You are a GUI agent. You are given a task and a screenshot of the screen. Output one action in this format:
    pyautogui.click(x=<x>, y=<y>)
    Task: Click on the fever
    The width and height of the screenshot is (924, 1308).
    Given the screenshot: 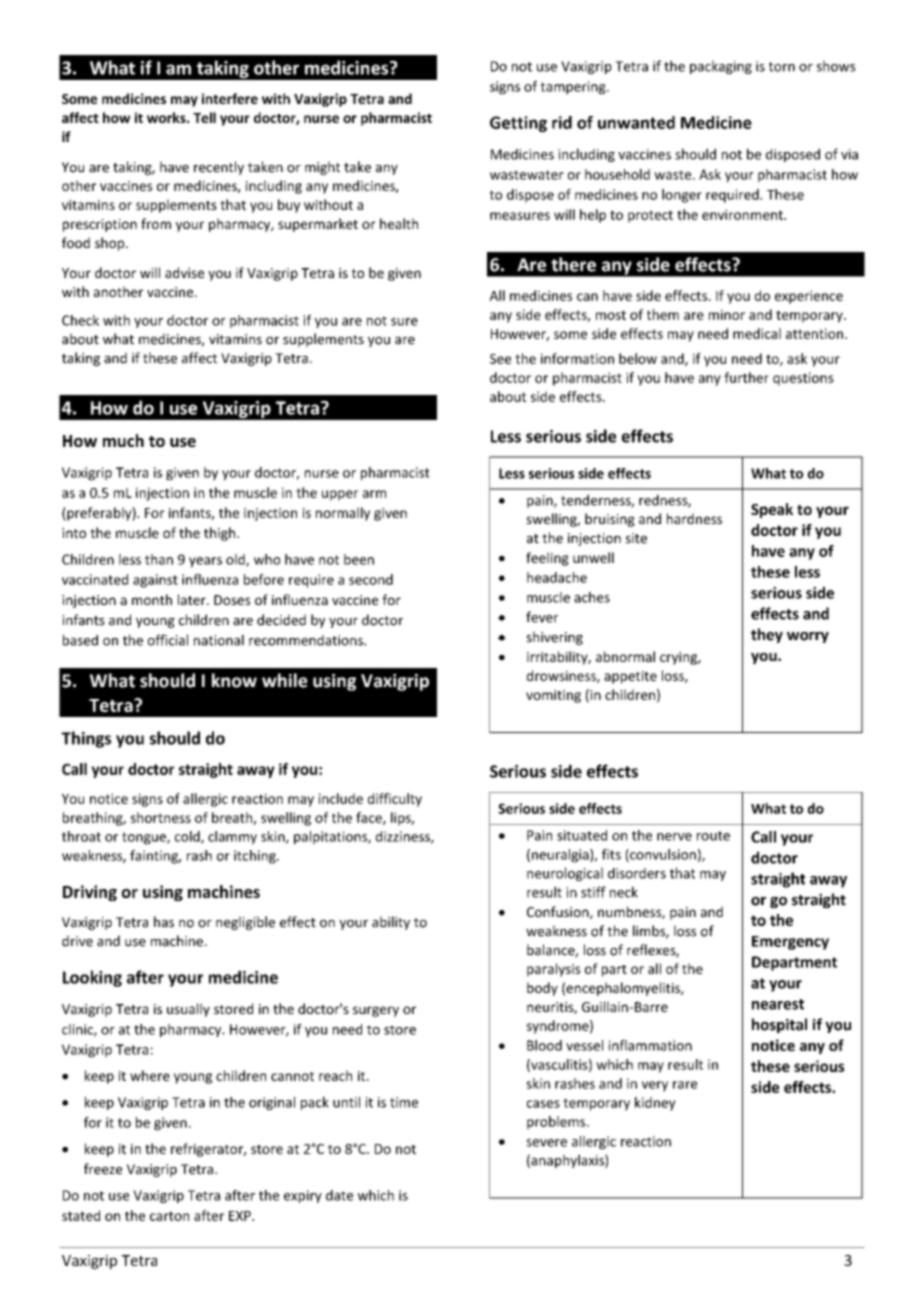 What is the action you would take?
    pyautogui.click(x=542, y=617)
